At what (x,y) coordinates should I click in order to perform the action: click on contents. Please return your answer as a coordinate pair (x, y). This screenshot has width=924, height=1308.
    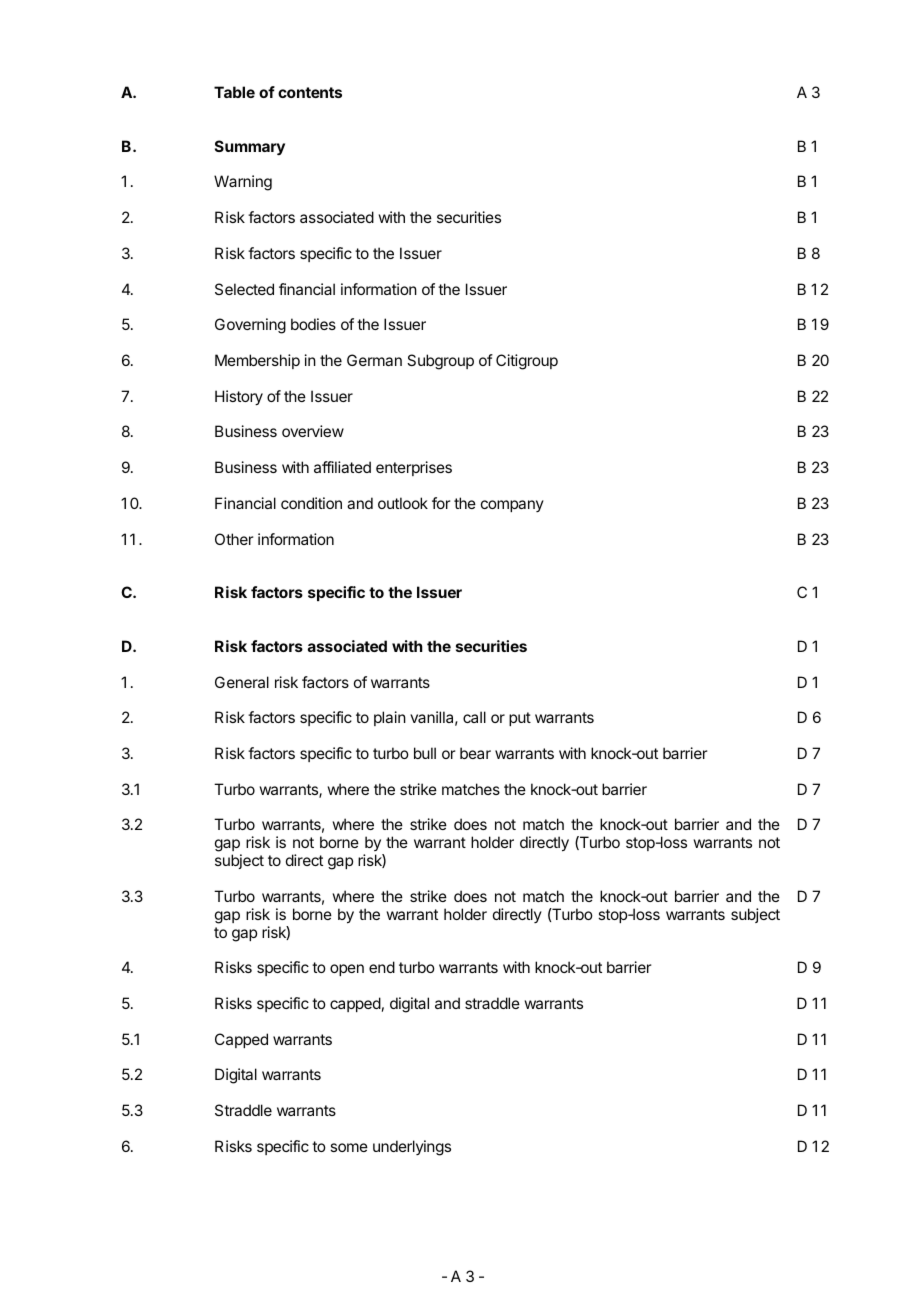
    Looking at the image, I should click on (310, 92).
